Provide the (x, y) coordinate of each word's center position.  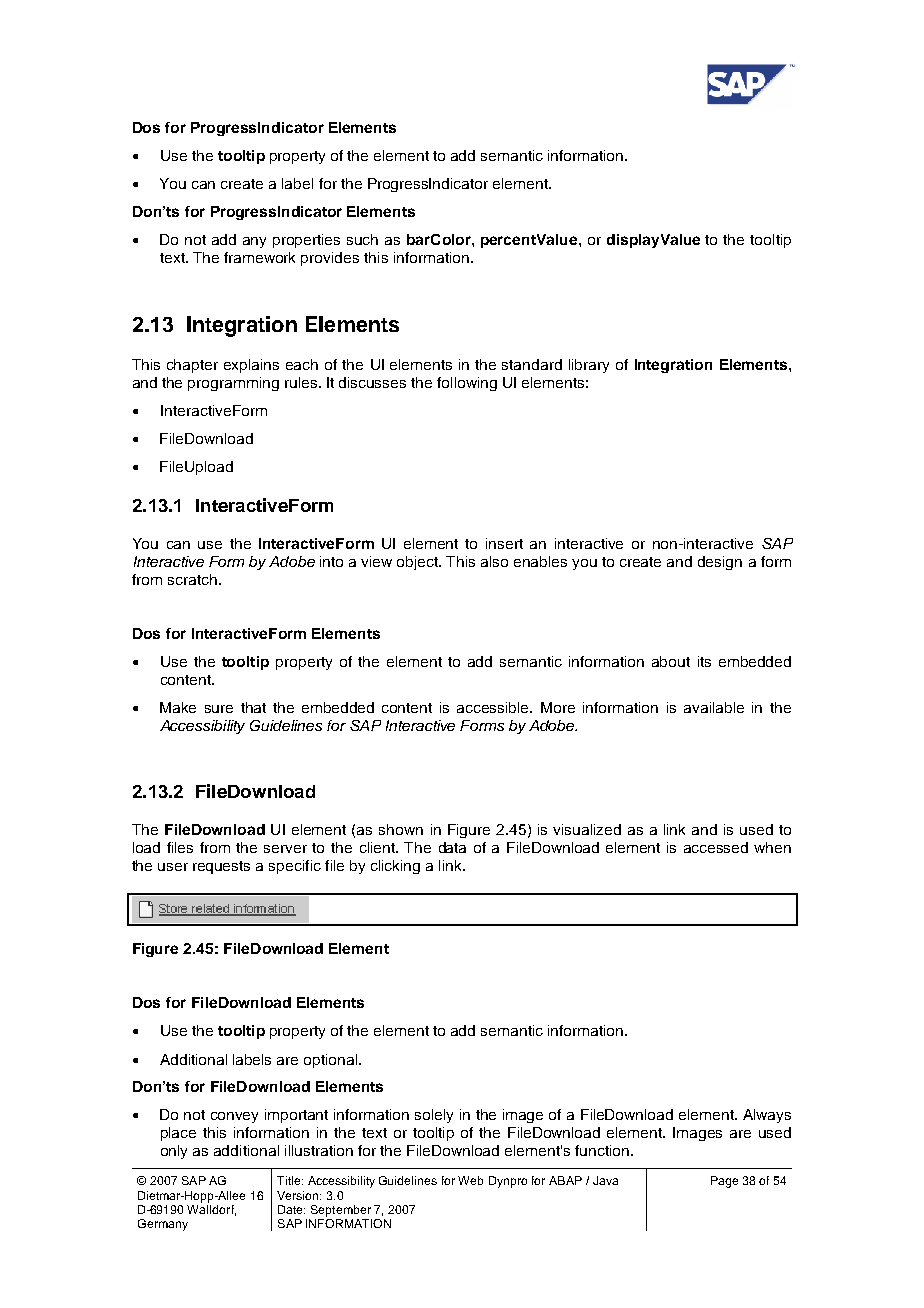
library (589, 366)
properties (306, 241)
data (452, 847)
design (720, 563)
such (362, 239)
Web (470, 1180)
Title (290, 1180)
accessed (716, 847)
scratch (192, 579)
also (494, 561)
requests (221, 867)
